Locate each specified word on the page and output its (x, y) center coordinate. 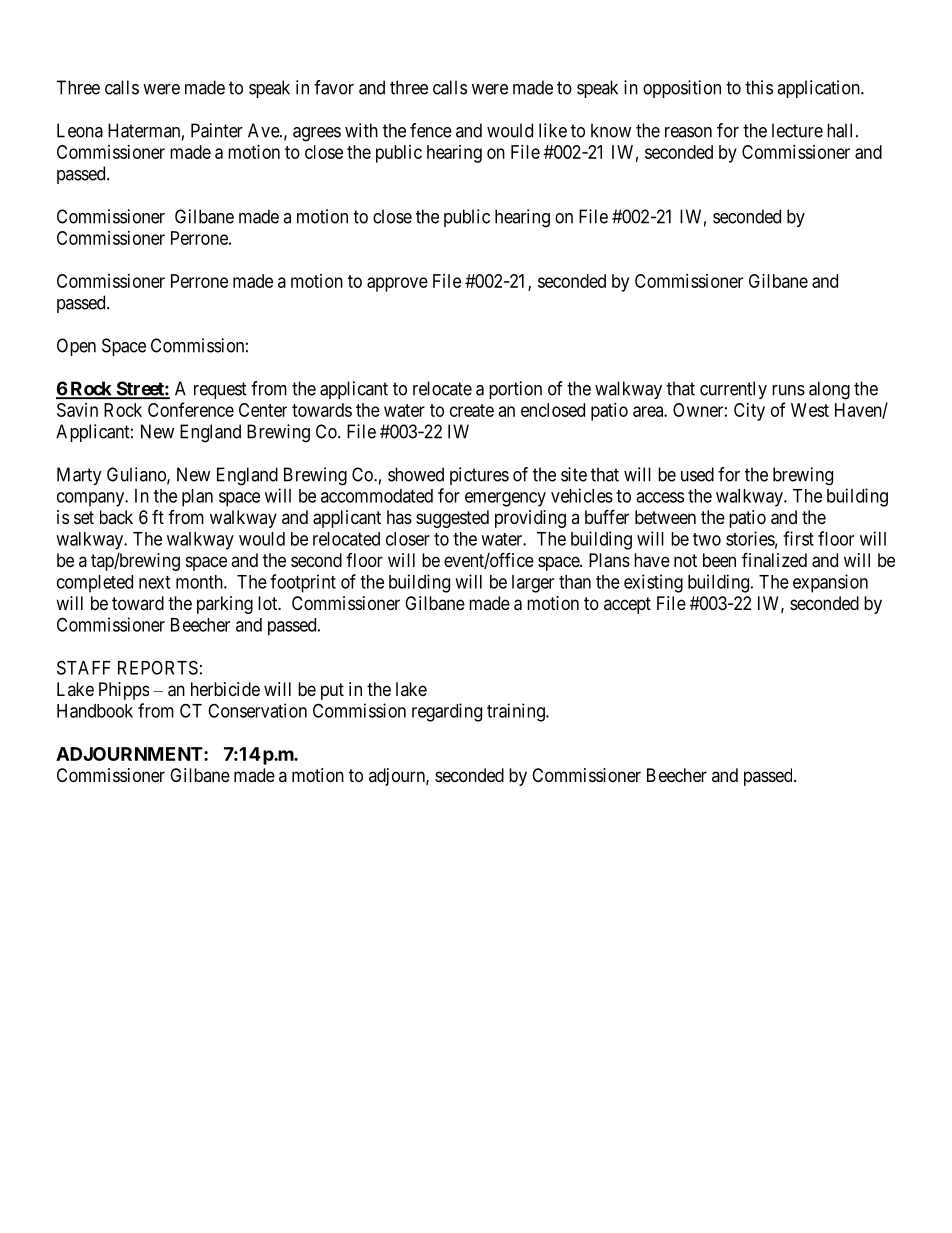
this (759, 87)
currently (733, 390)
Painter (217, 130)
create (472, 410)
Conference (191, 409)
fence (431, 130)
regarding (447, 712)
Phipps (124, 691)
